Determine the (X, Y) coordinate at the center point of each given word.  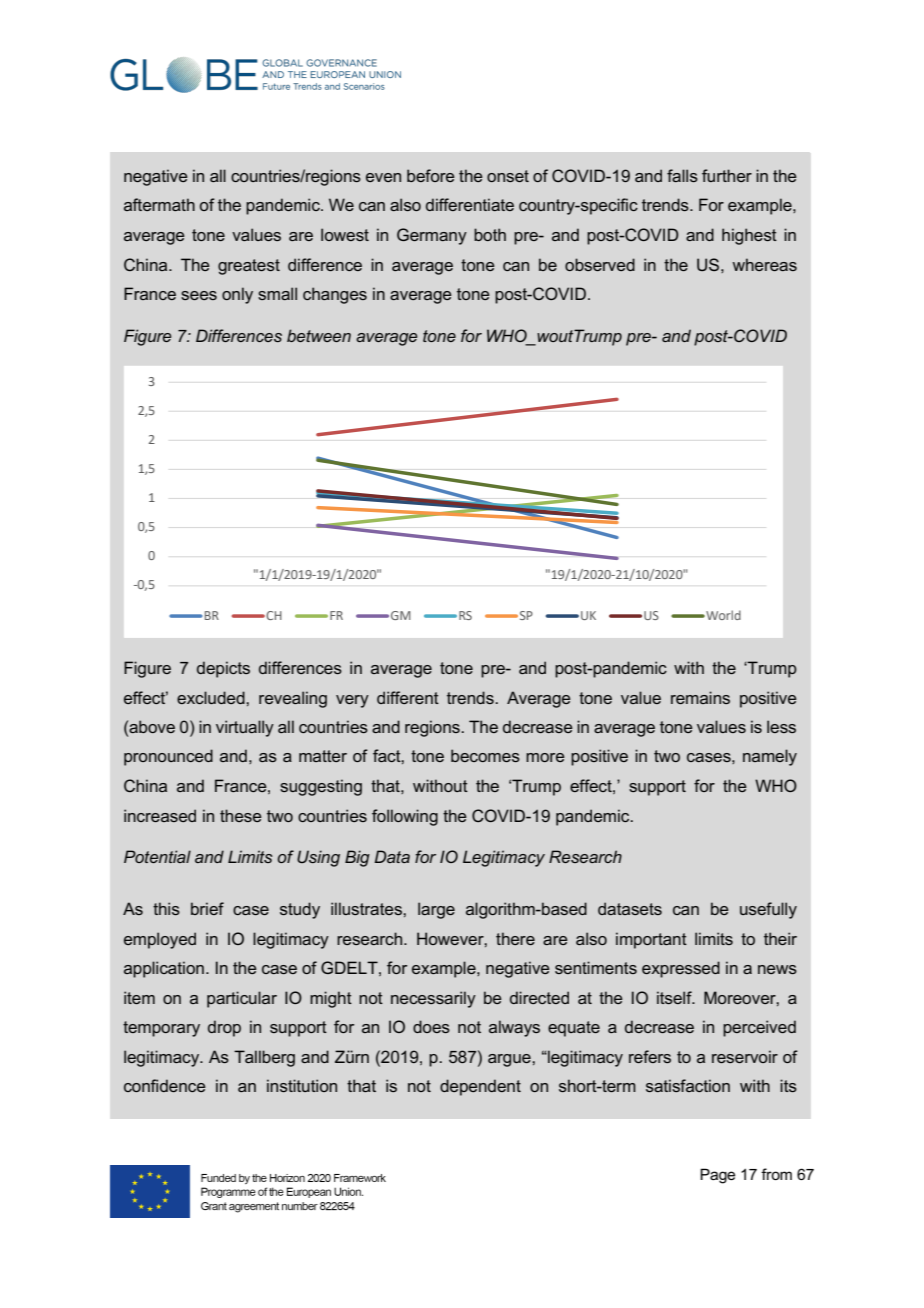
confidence (165, 1085)
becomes (485, 755)
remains (700, 697)
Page (717, 1176)
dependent (480, 1087)
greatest (249, 267)
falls (682, 175)
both (490, 234)
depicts (223, 669)
